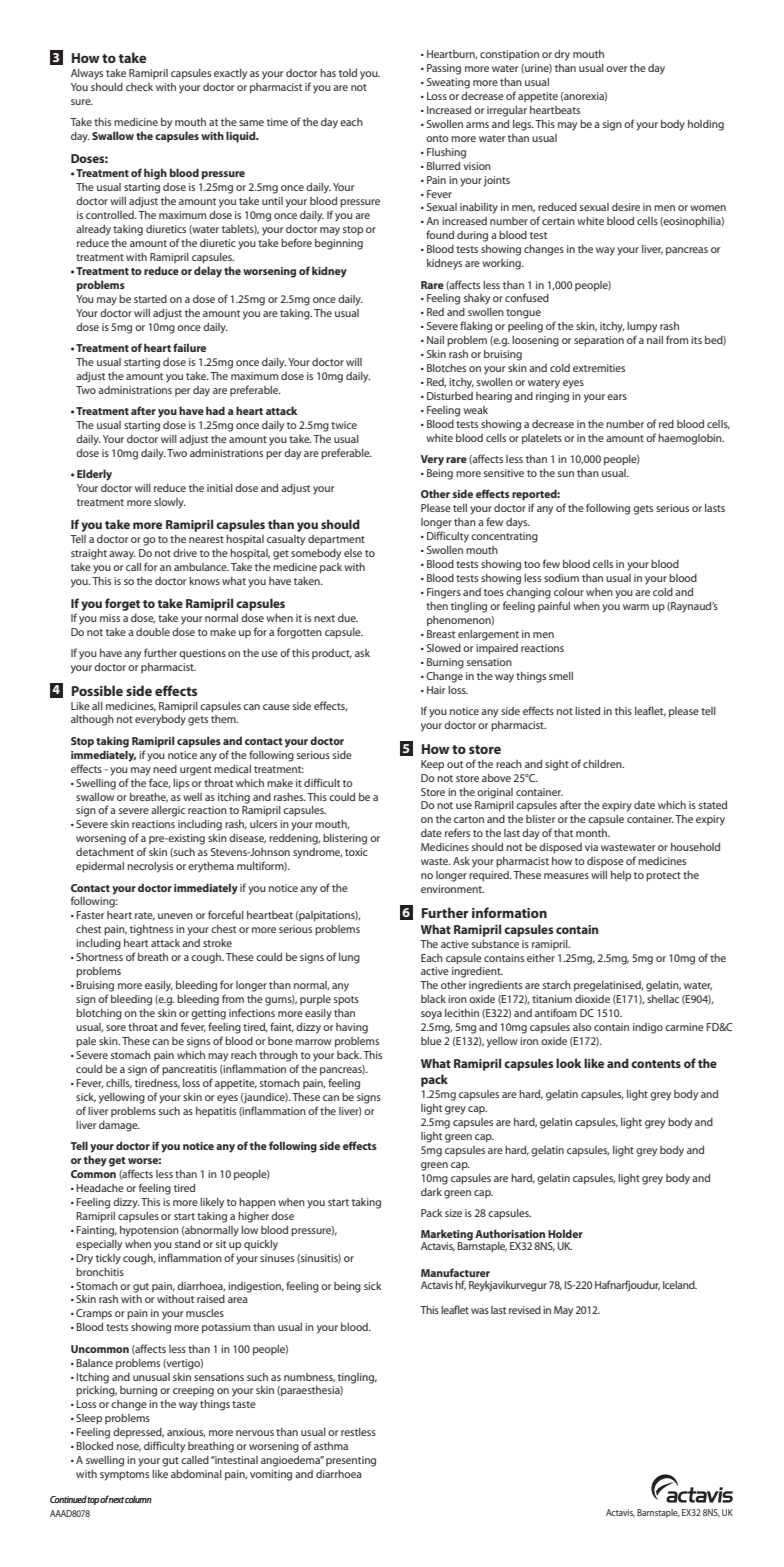 Image resolution: width=784 pixels, height=1567 pixels. Describe the element at coordinates (448, 83) in the document. I see `Sweating` at that location.
